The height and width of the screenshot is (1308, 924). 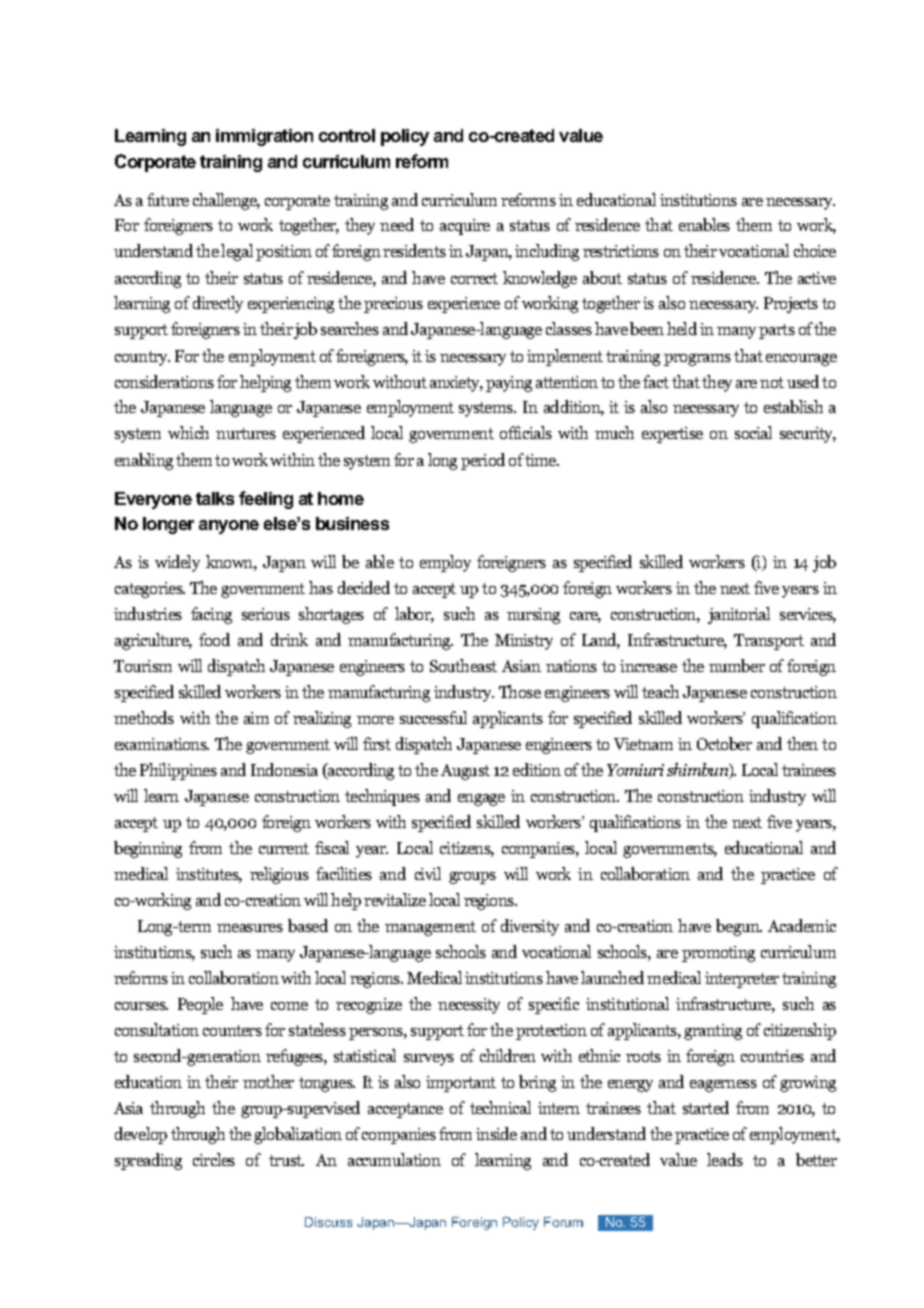 I want to click on challenge, so click(x=226, y=201).
